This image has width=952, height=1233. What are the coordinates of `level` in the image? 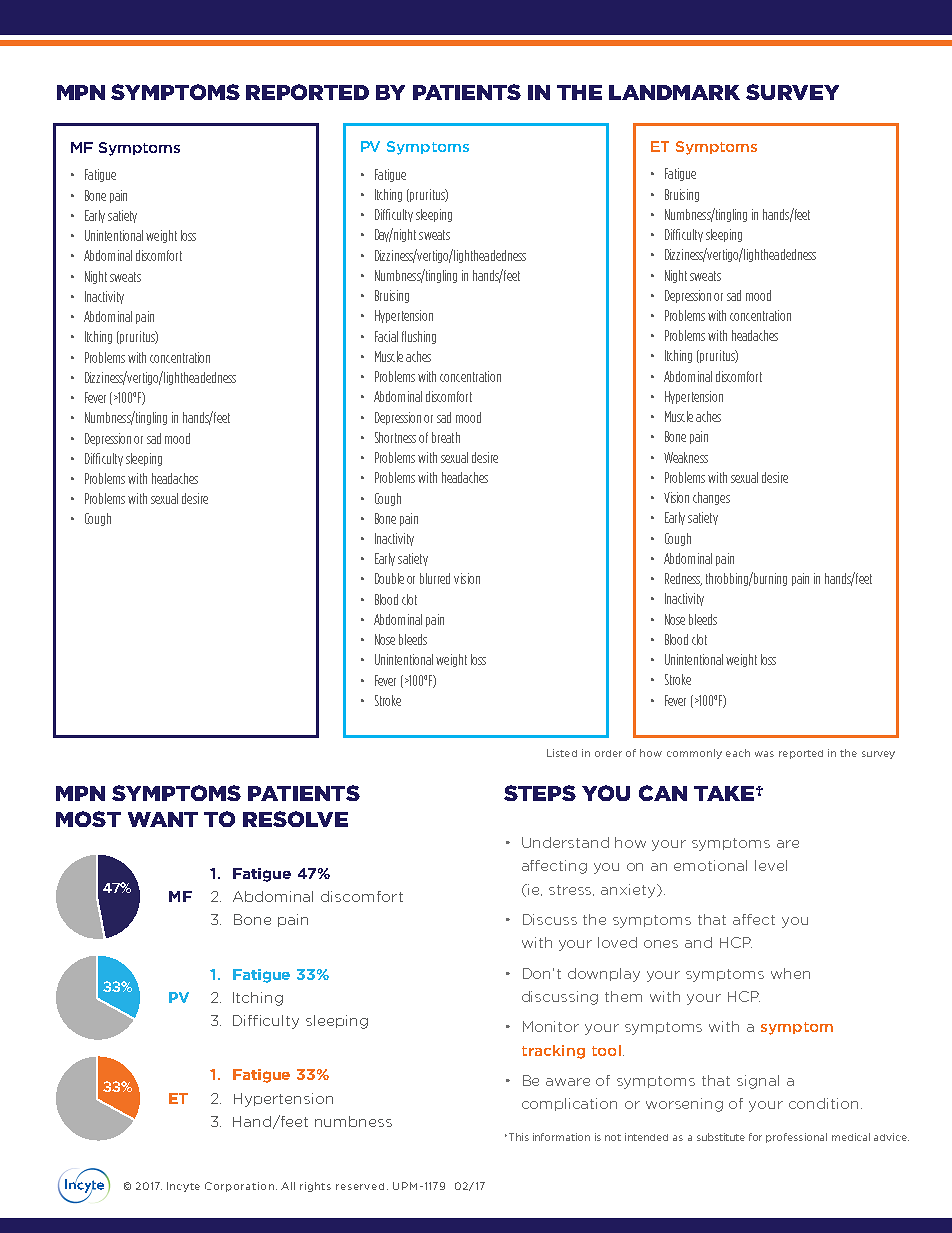 It's located at (771, 865).
